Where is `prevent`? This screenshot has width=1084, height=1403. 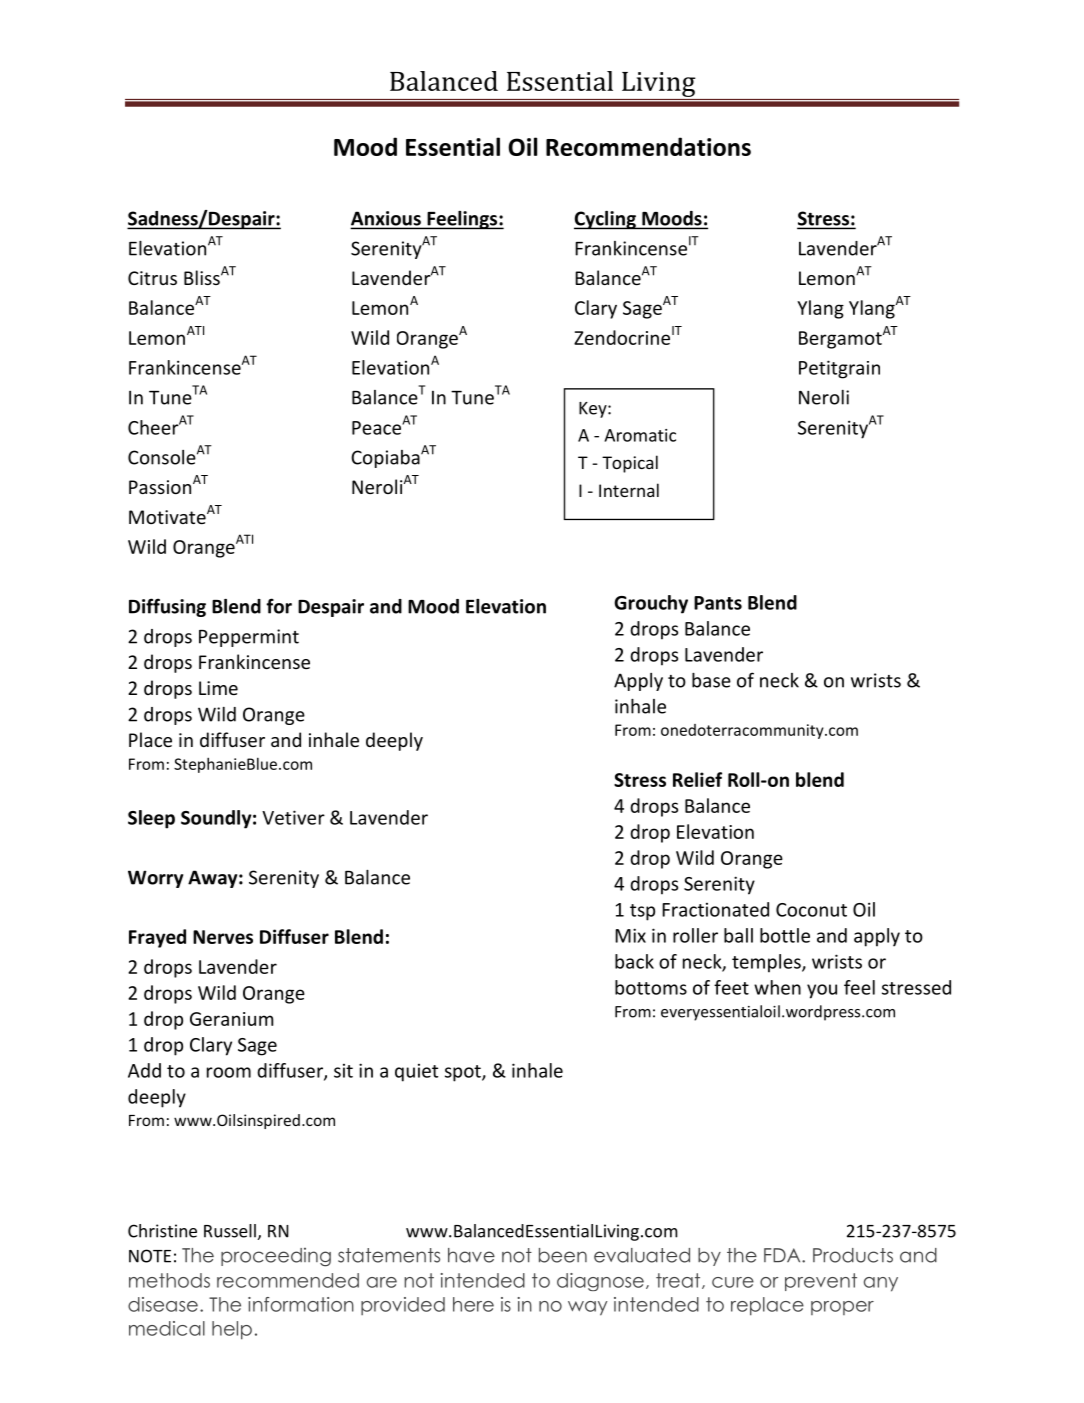 prevent is located at coordinates (821, 1282).
